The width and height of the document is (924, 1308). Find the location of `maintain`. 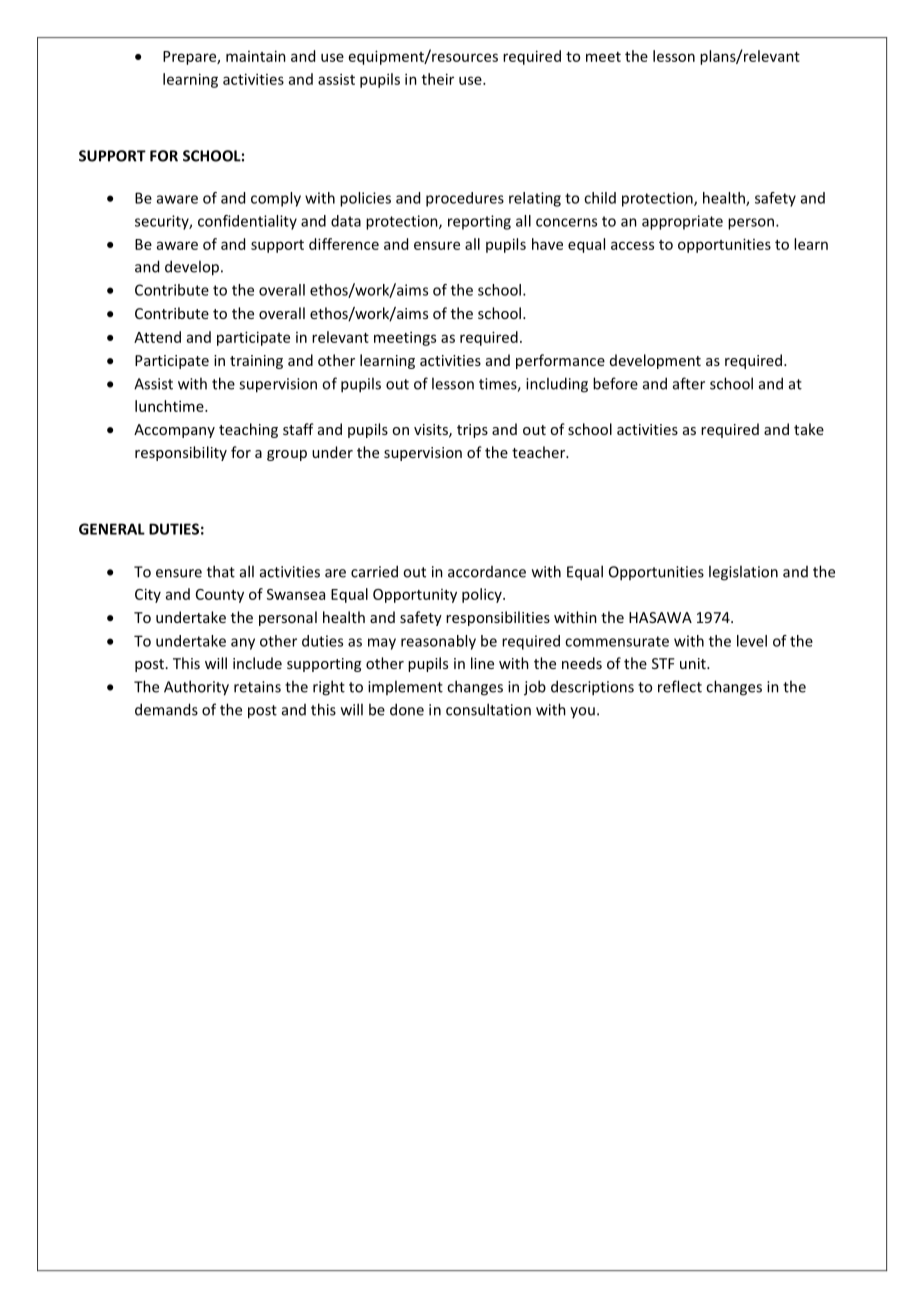

maintain is located at coordinates (256, 56).
